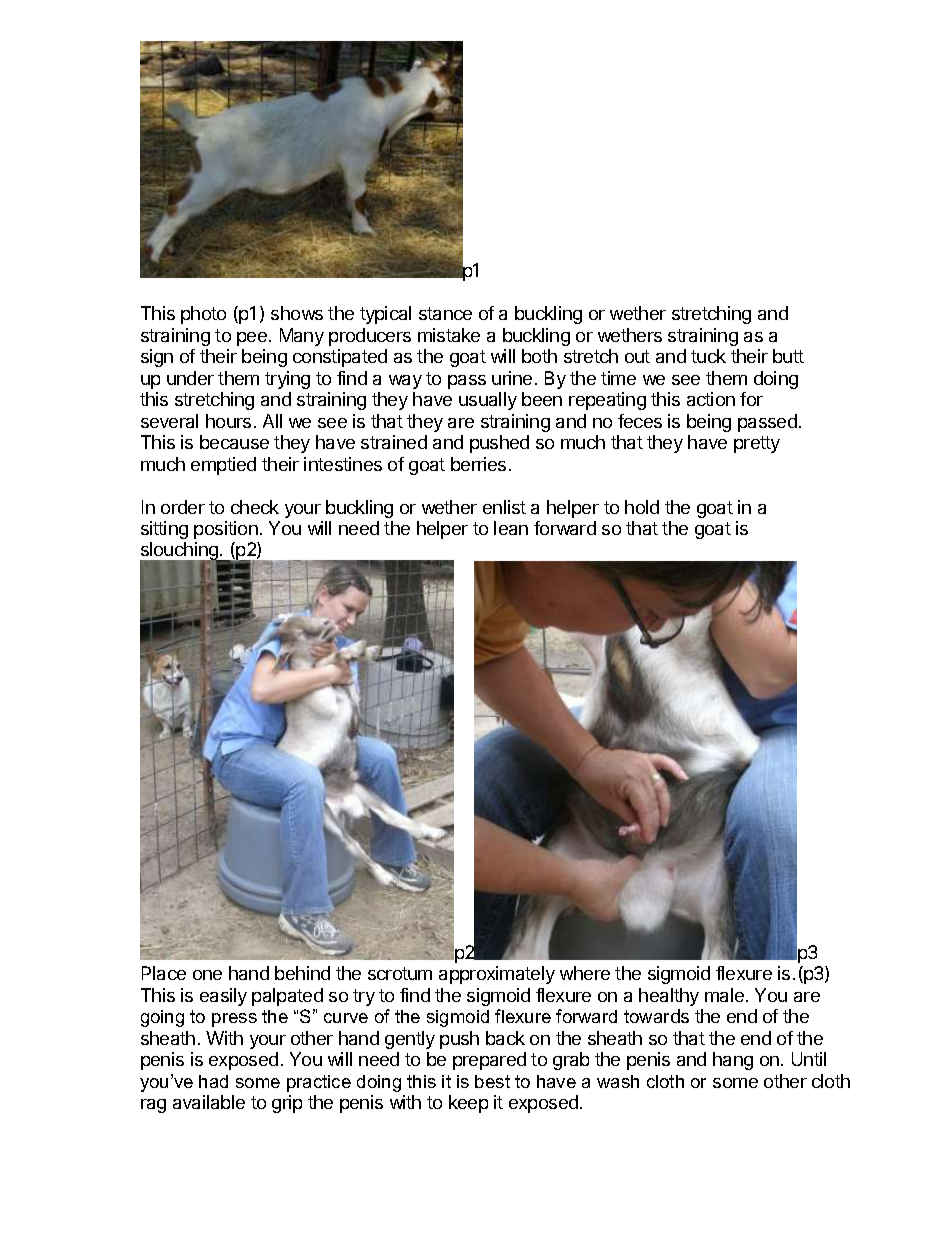 This page has height=1233, width=952. Describe the element at coordinates (708, 356) in the page. I see `tuck` at that location.
